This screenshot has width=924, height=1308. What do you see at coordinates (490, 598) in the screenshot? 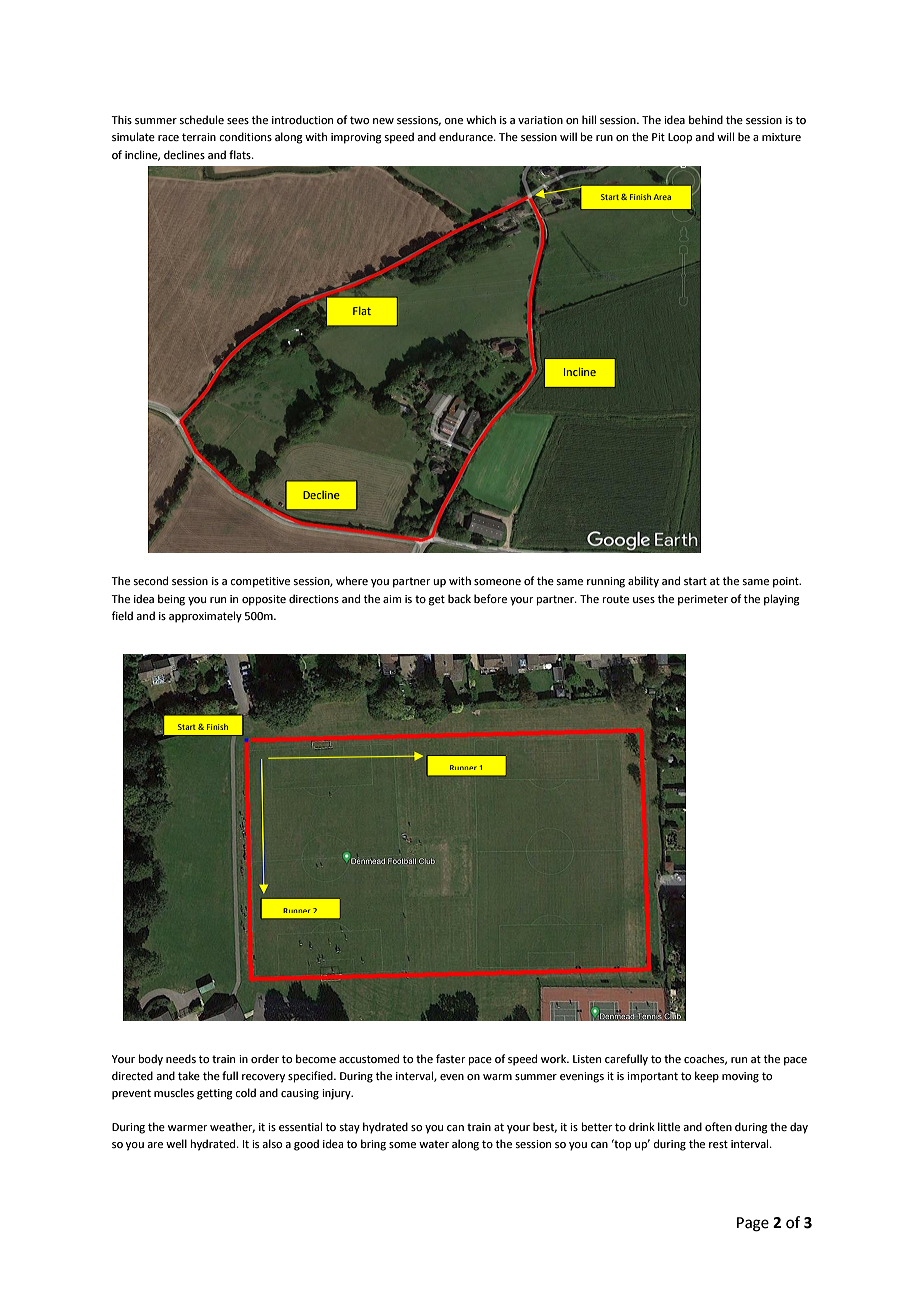
I see `before` at bounding box center [490, 598].
